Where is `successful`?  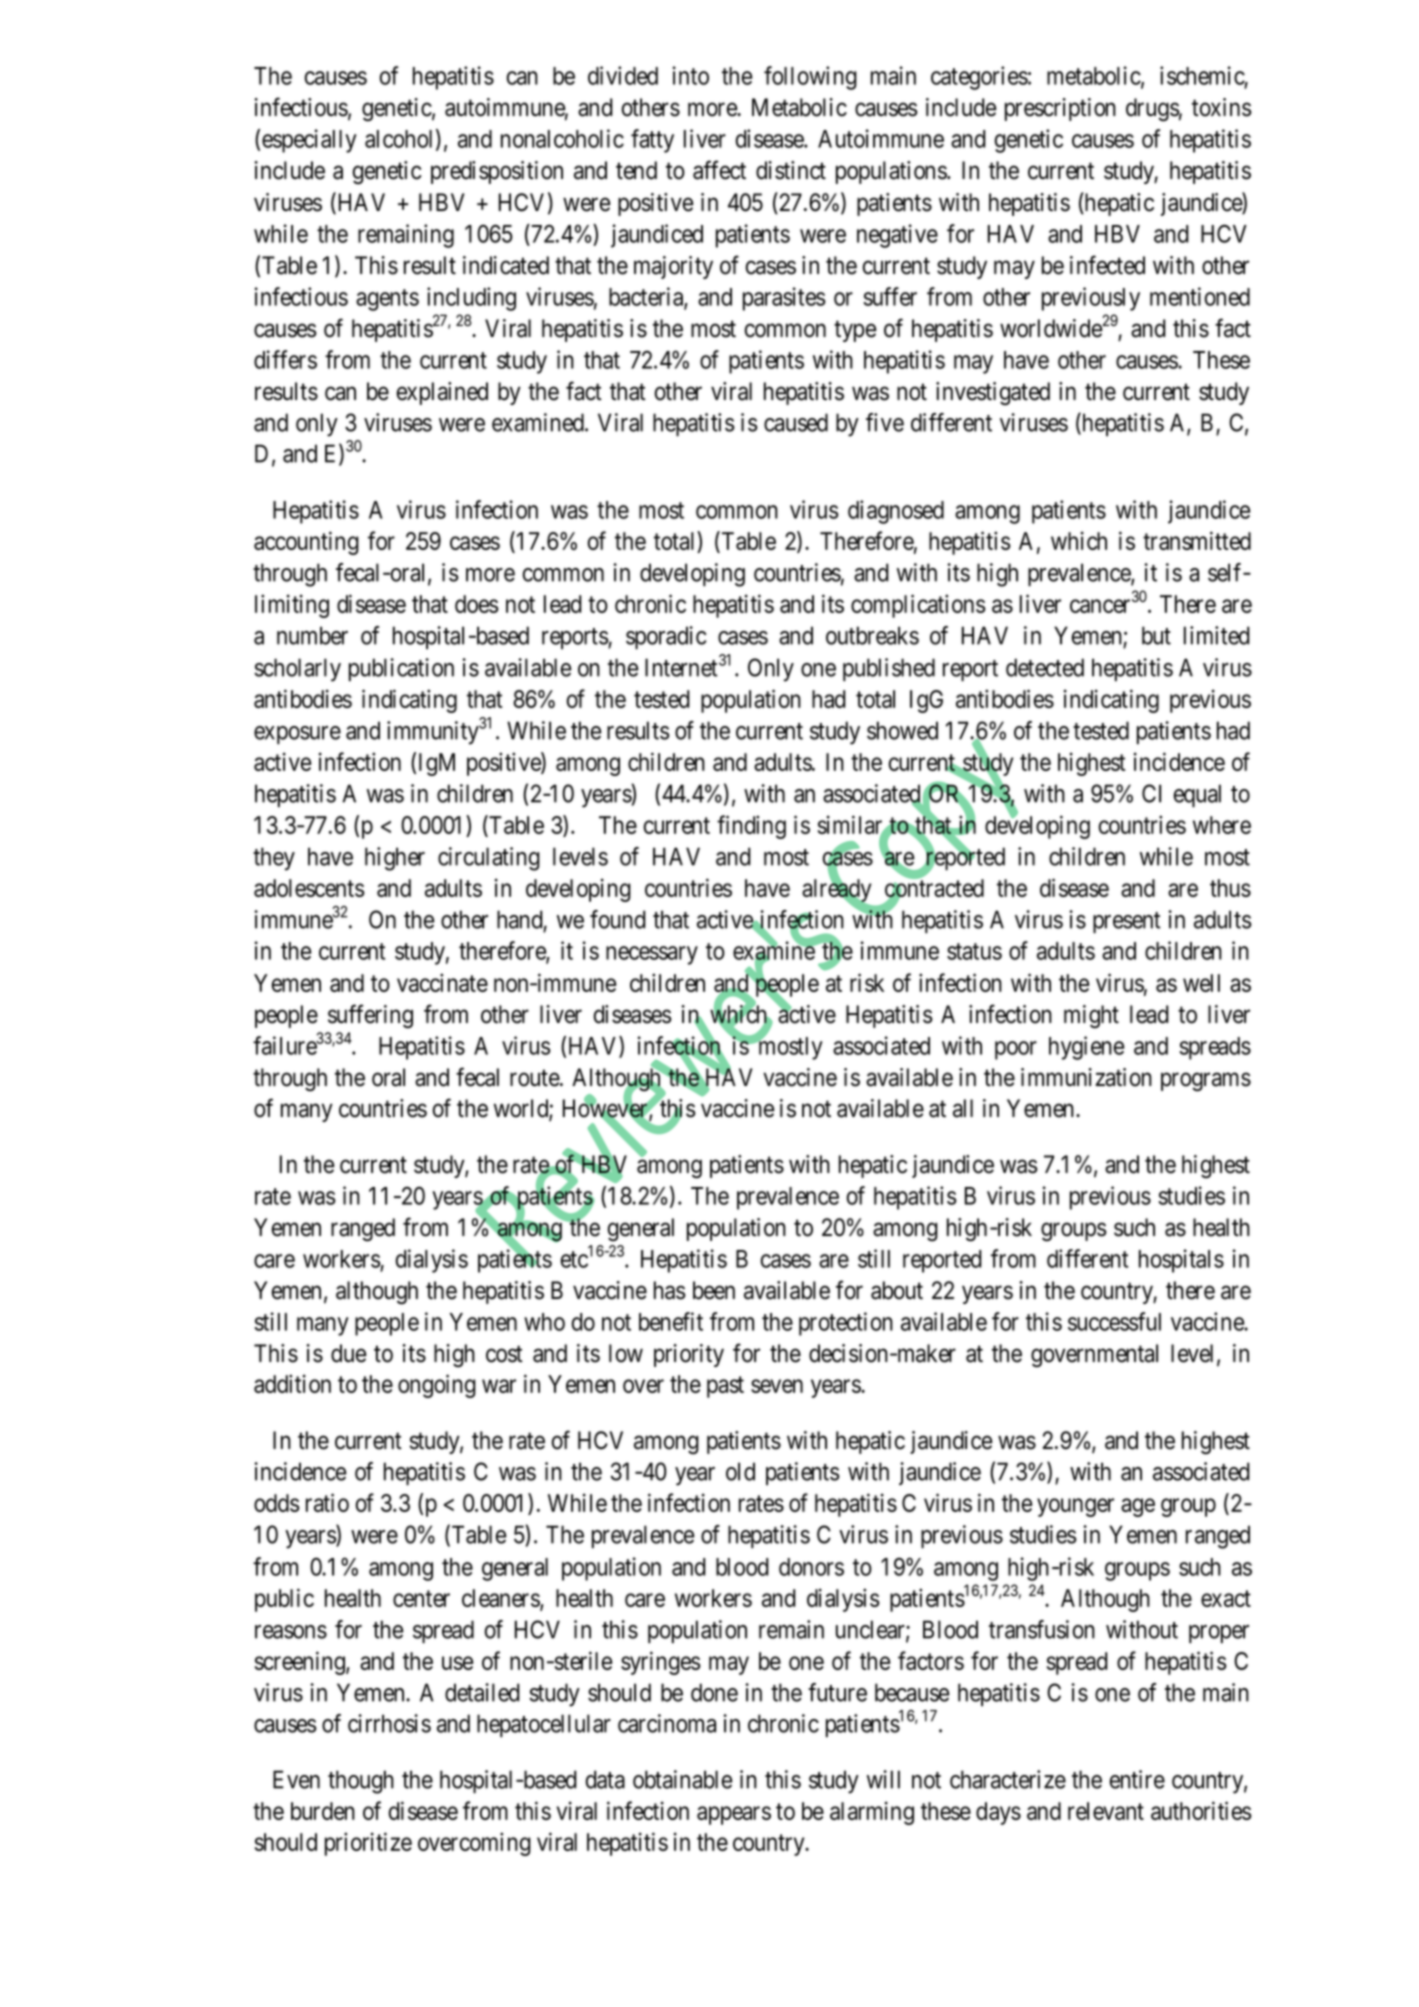
successful is located at coordinates (1114, 1321).
